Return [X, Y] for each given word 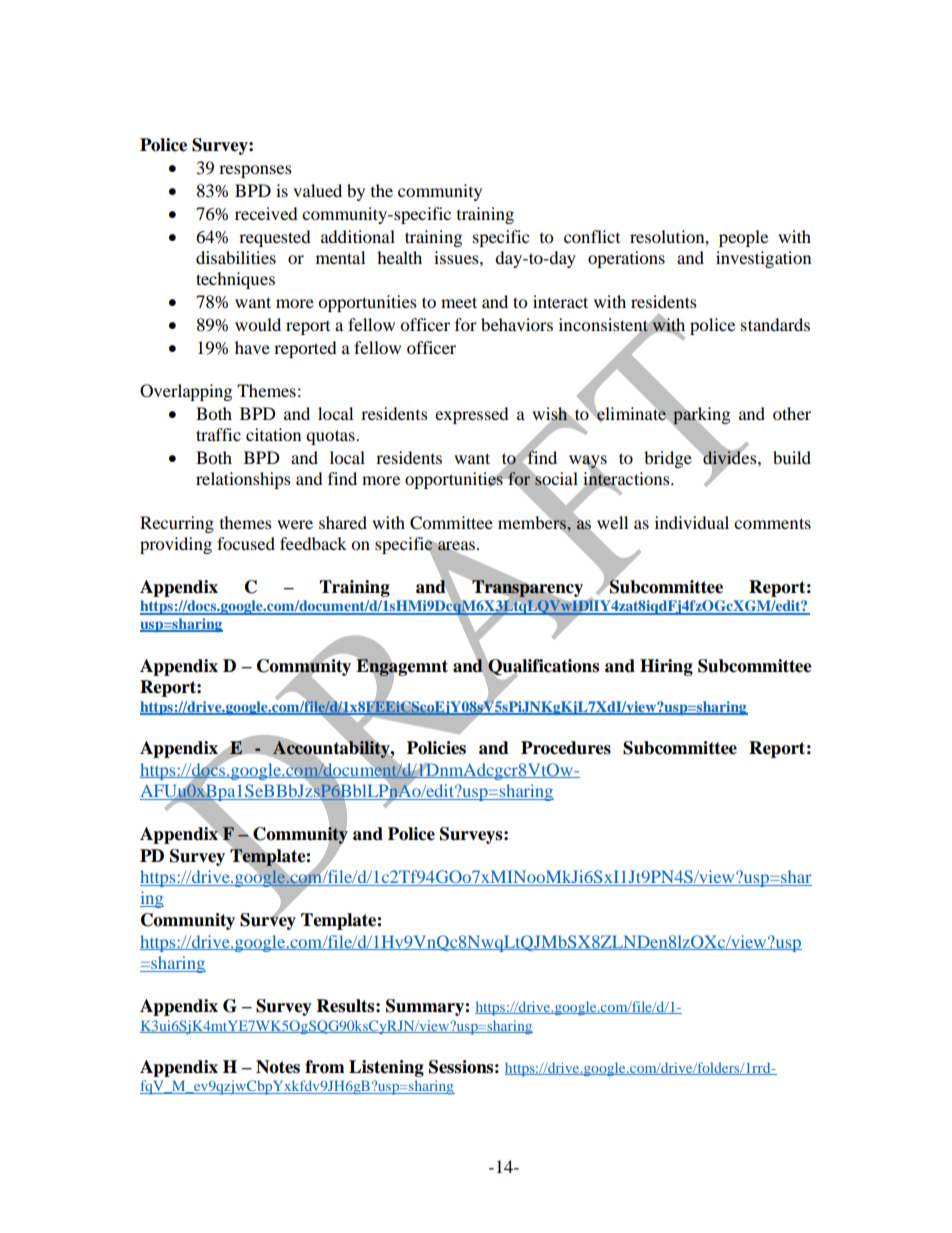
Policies [436, 748]
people [743, 238]
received [266, 213]
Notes [278, 1067]
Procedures [566, 748]
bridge [668, 459]
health [399, 257]
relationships [243, 480]
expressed [472, 415]
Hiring [666, 667]
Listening [386, 1068]
